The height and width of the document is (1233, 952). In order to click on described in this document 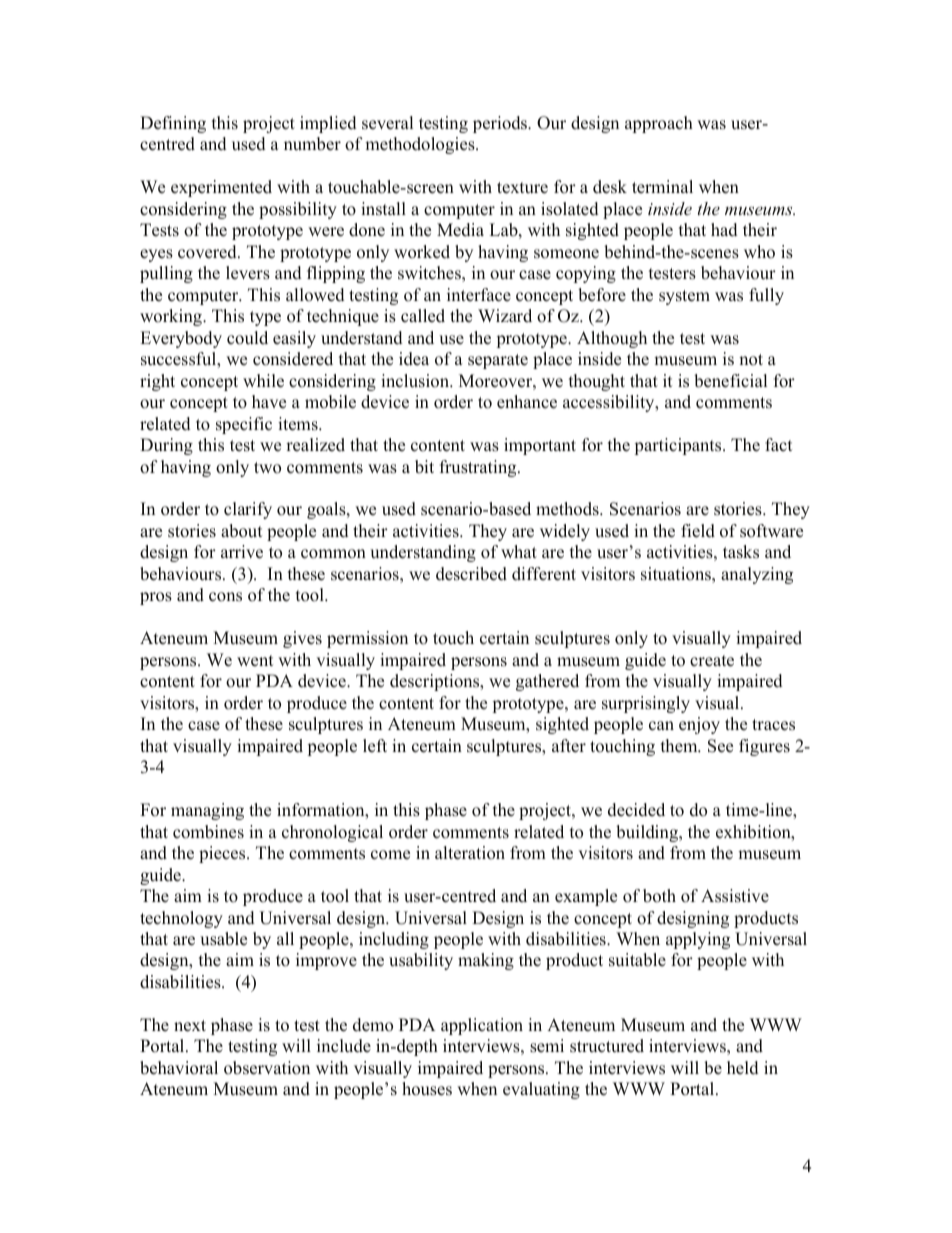, I will do `click(471, 574)`.
